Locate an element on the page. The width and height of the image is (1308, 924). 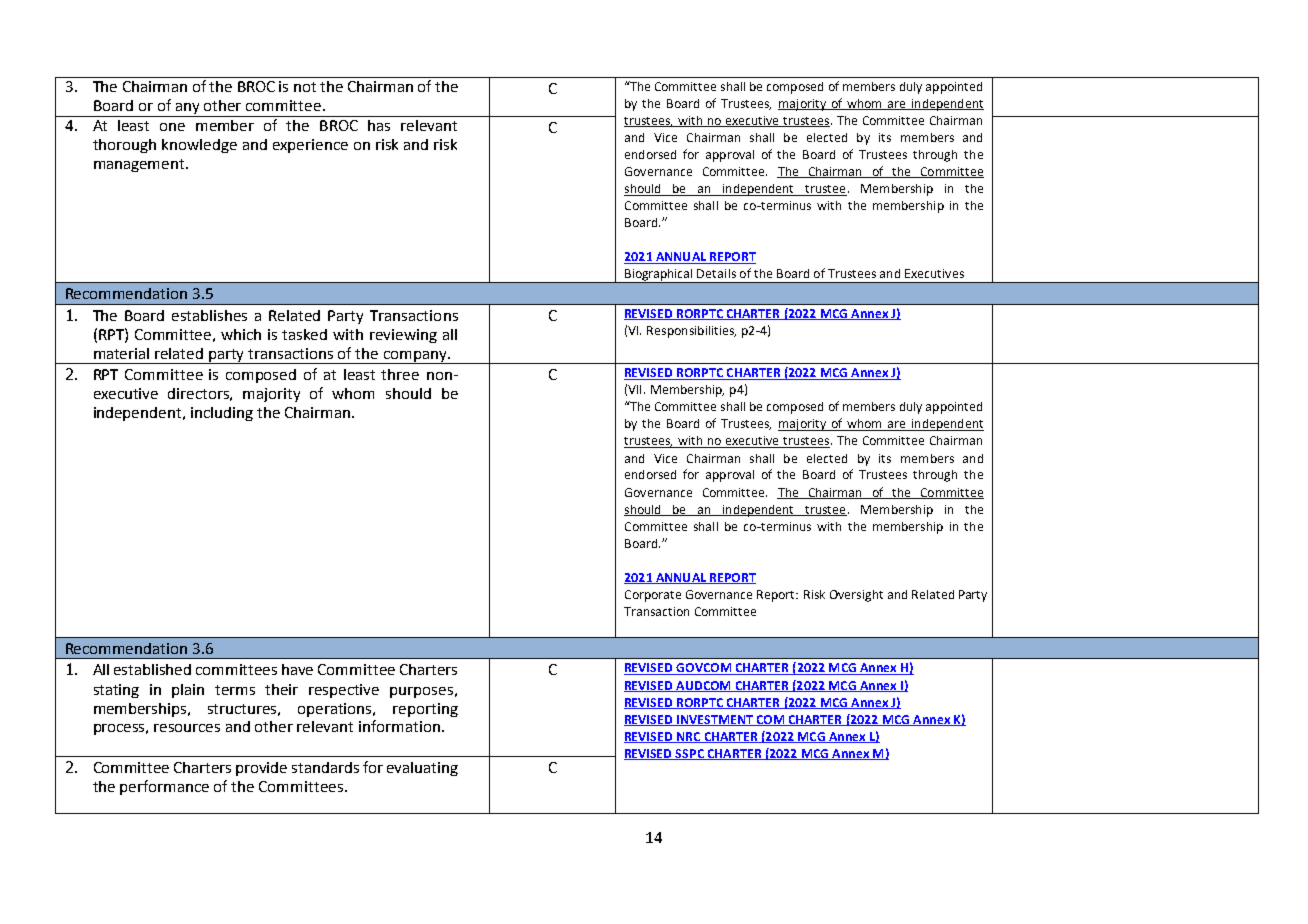
one is located at coordinates (172, 127).
